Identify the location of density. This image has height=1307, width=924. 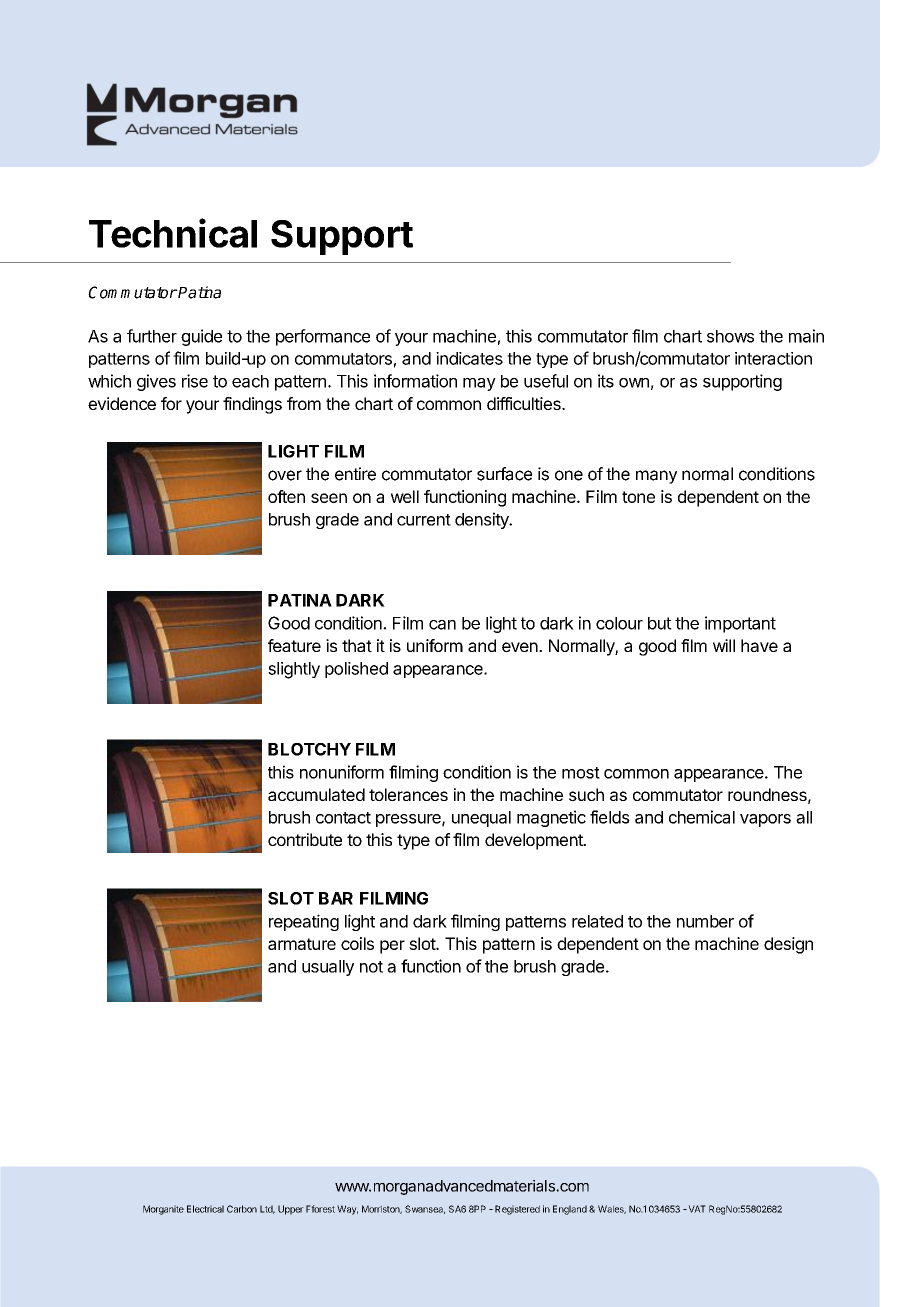
(483, 520).
